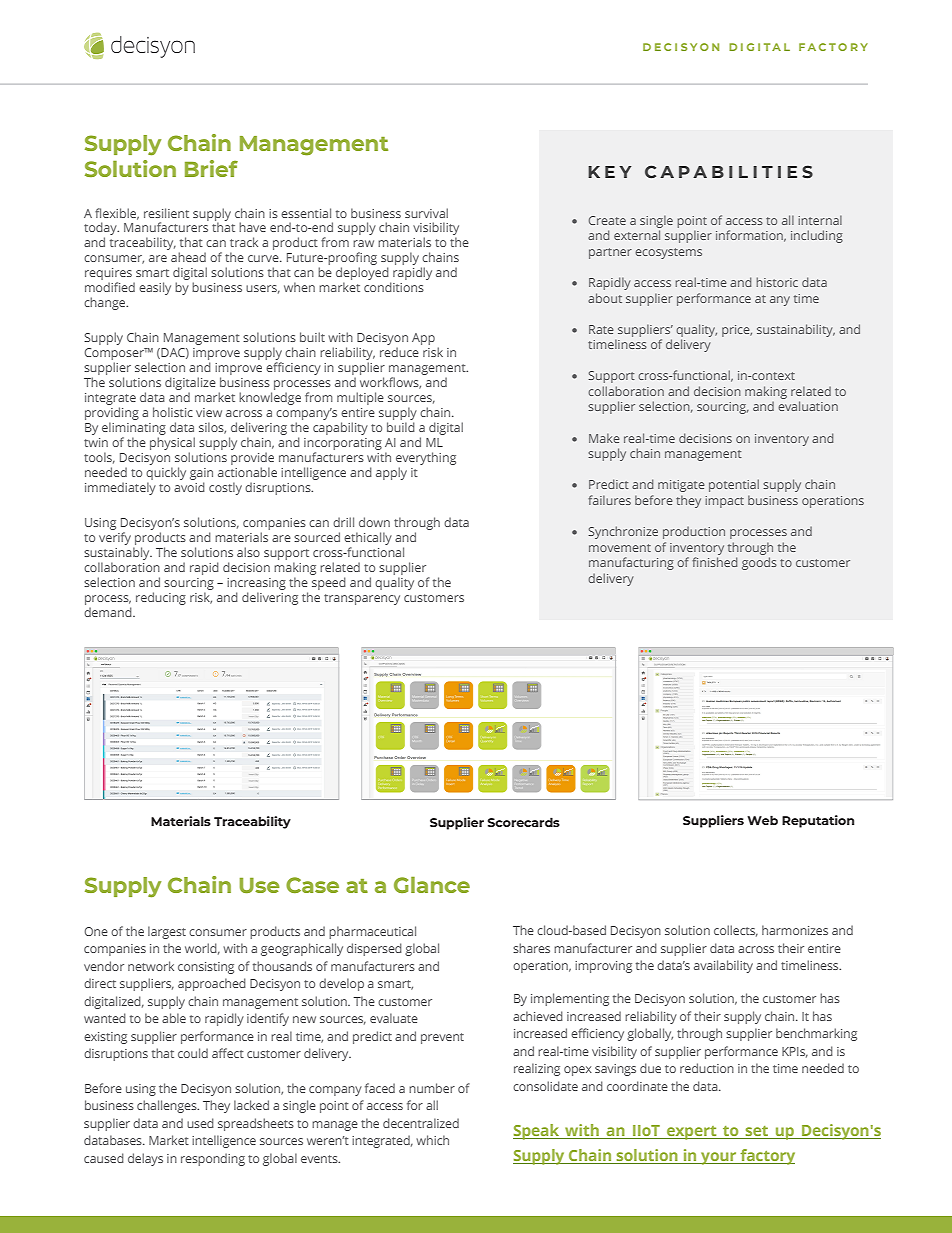 This image has width=952, height=1233. I want to click on reducing, so click(161, 598).
